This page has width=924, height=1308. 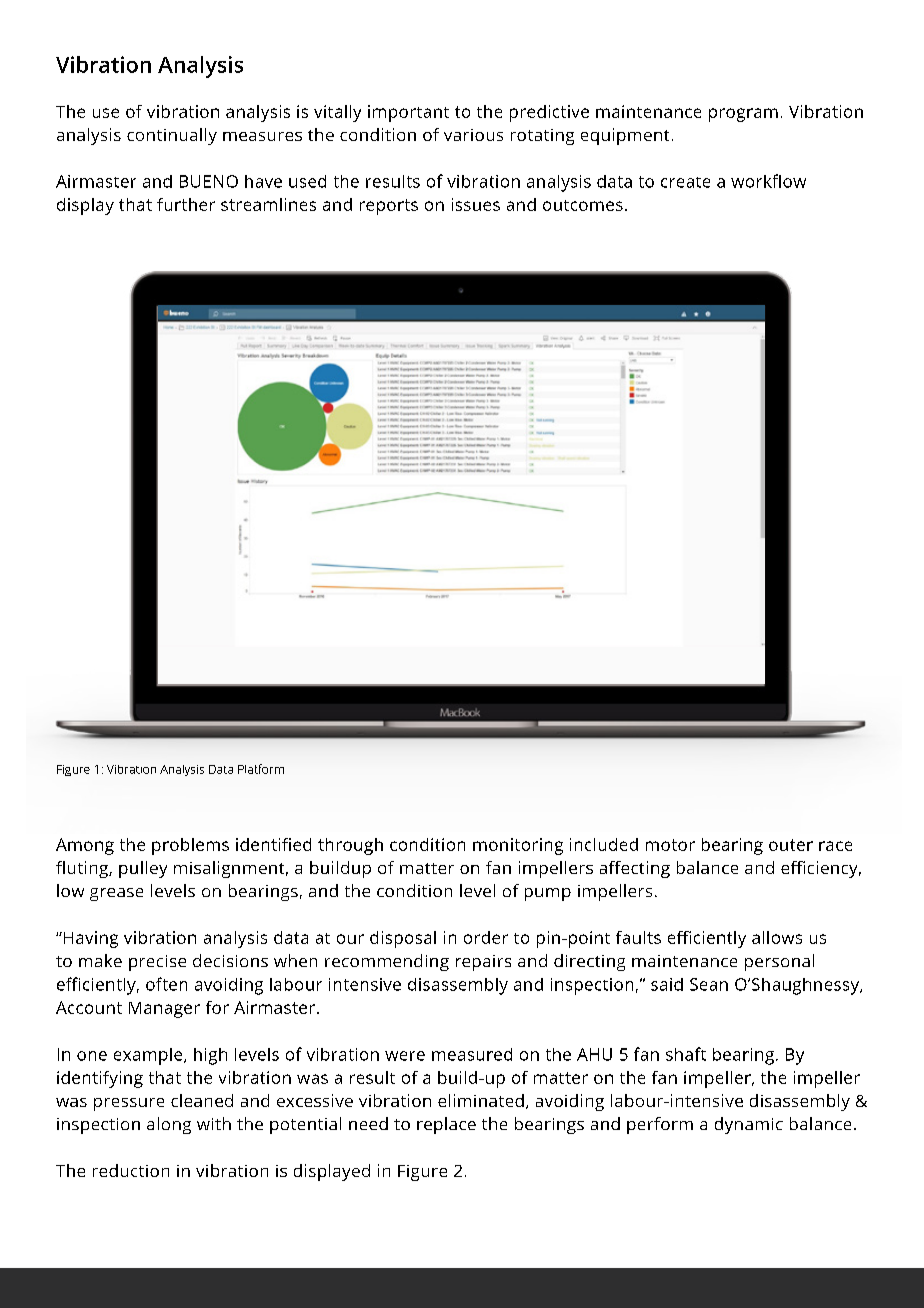 I want to click on along, so click(x=169, y=1125).
